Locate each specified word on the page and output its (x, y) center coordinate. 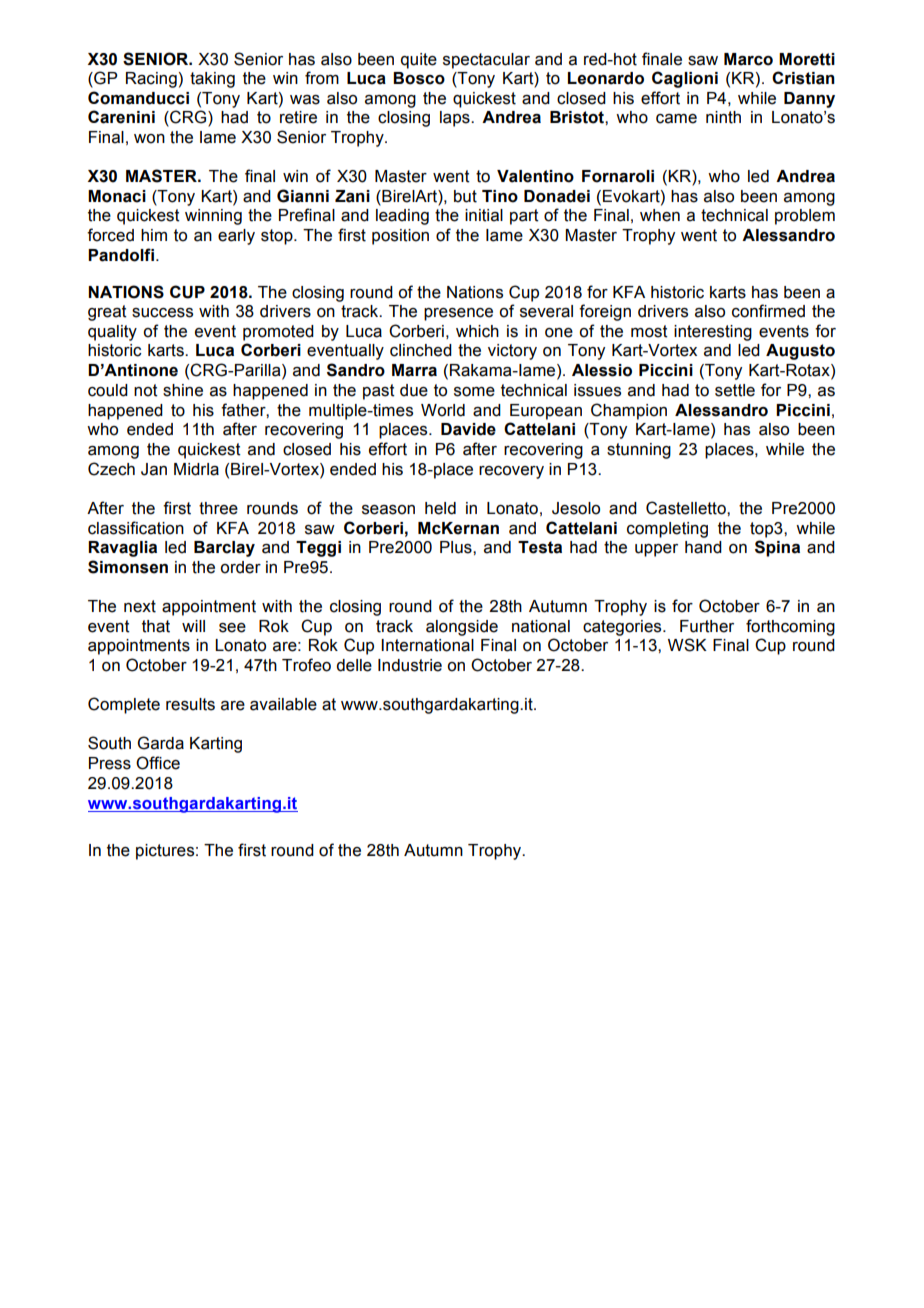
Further (707, 626)
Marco (748, 59)
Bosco (419, 78)
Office (158, 763)
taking (212, 80)
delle (354, 665)
